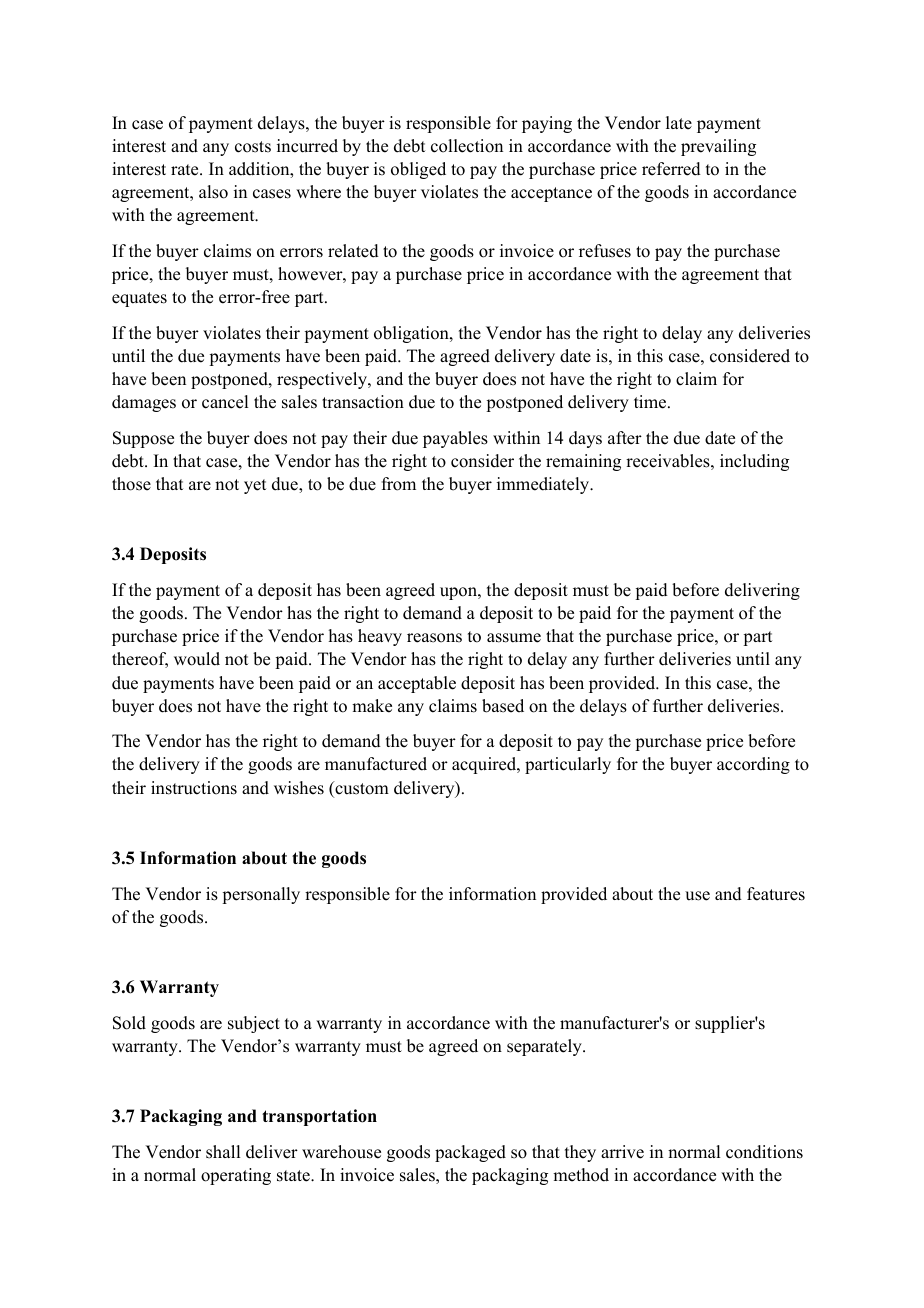 The width and height of the image is (924, 1308). Describe the element at coordinates (197, 659) in the image. I see `would` at that location.
